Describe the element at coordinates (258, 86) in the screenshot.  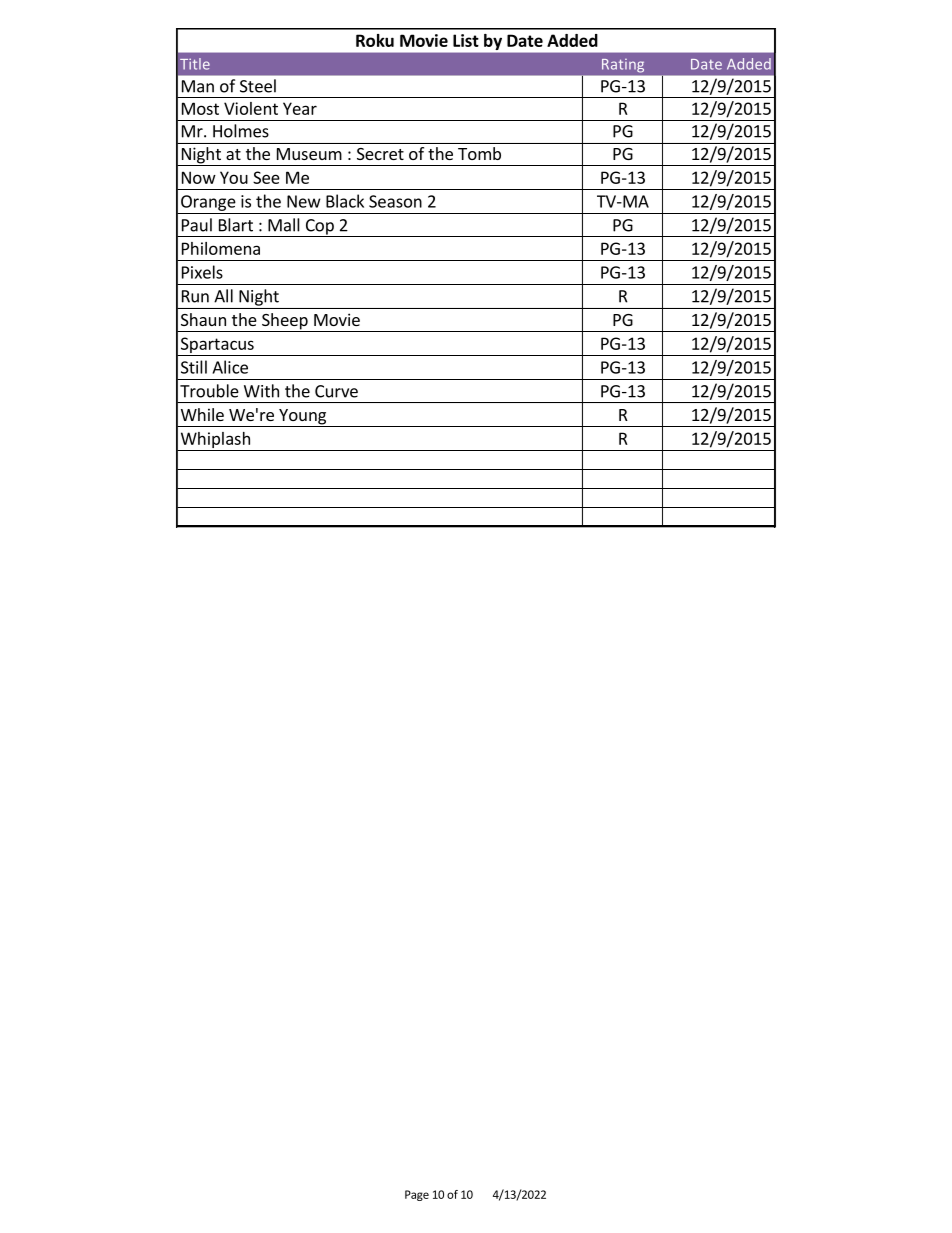
I see `Steel` at that location.
